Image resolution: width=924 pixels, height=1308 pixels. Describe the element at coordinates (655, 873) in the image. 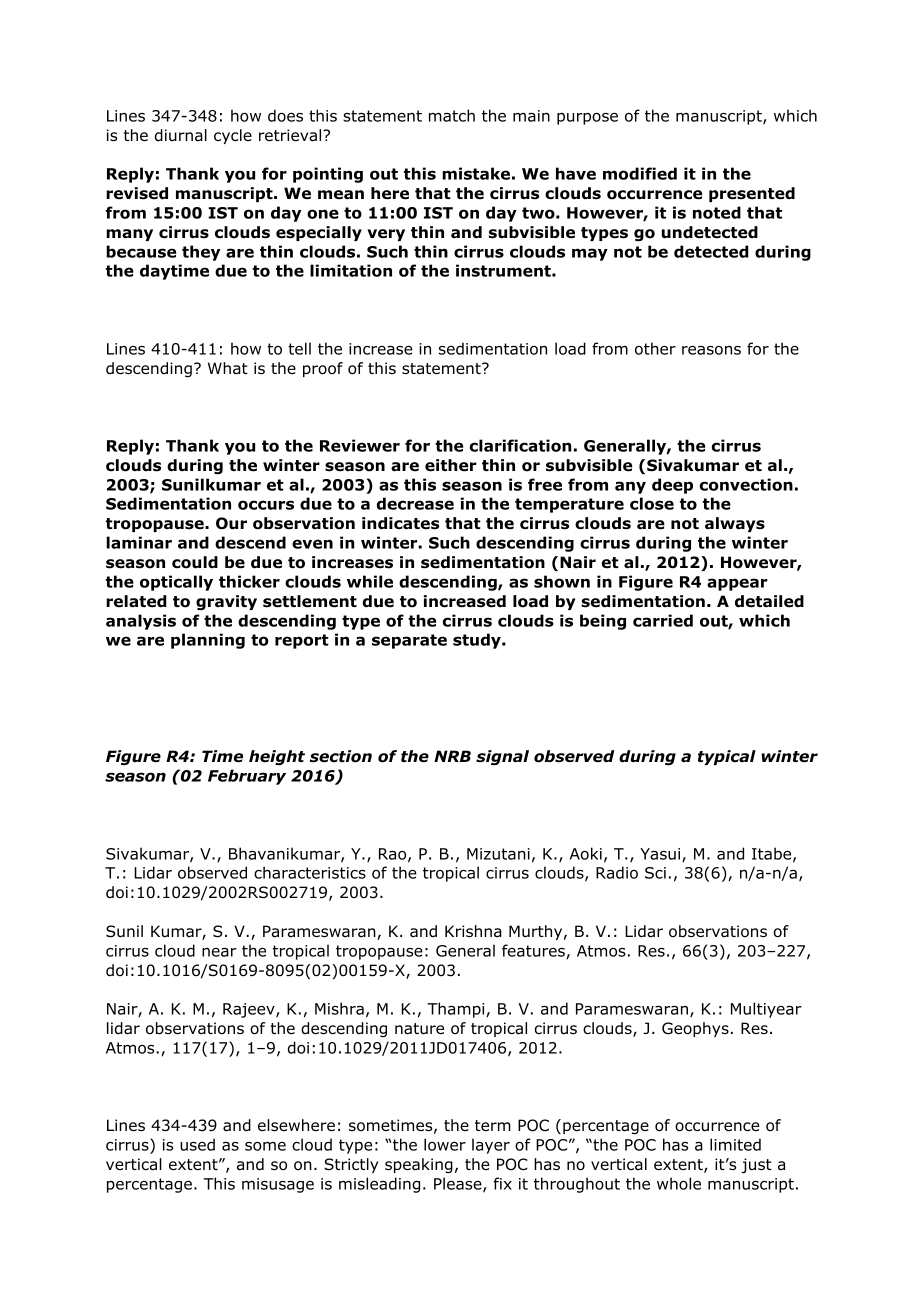

I see `Sci` at that location.
